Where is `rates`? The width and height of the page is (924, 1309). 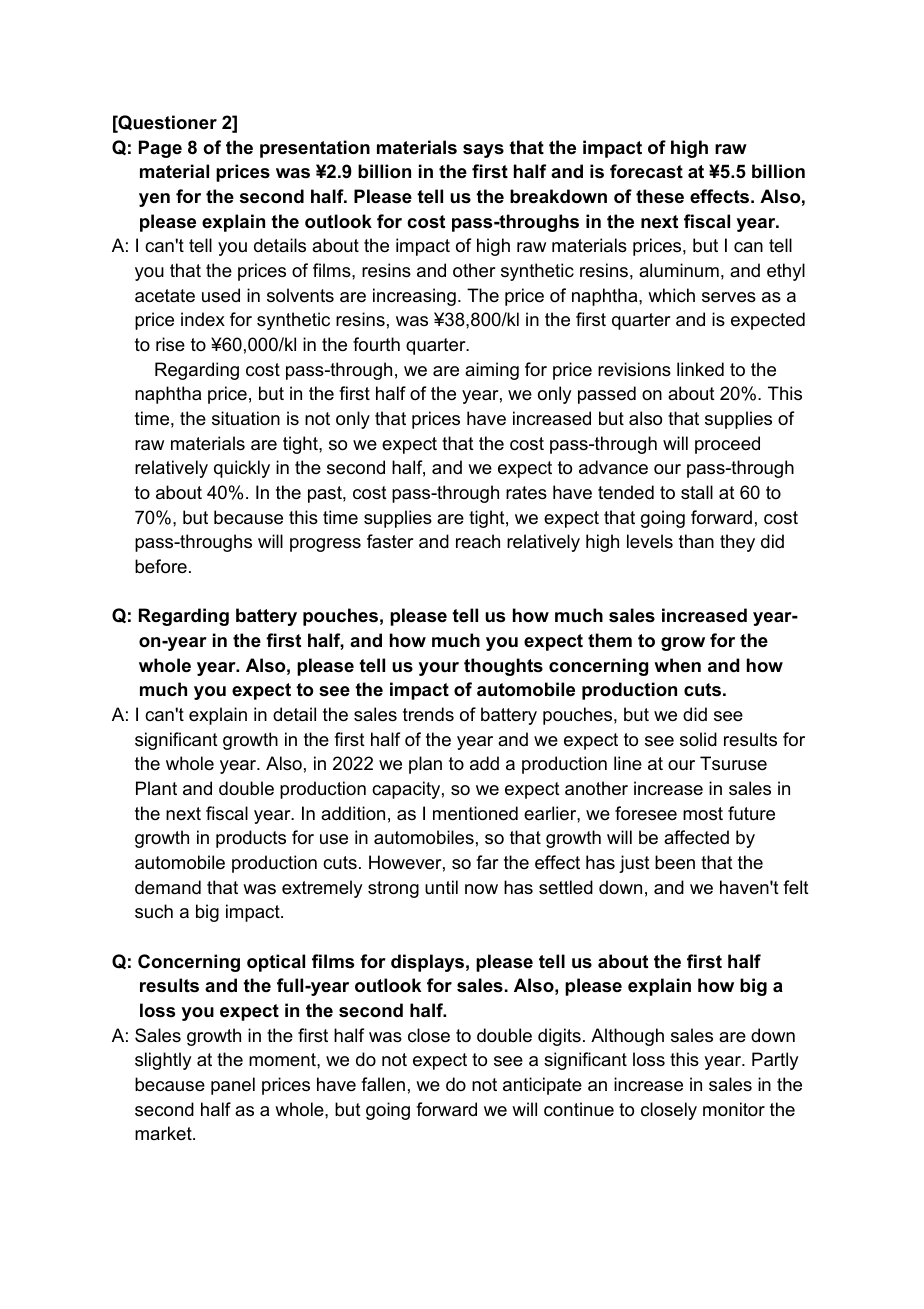
rates is located at coordinates (526, 493).
